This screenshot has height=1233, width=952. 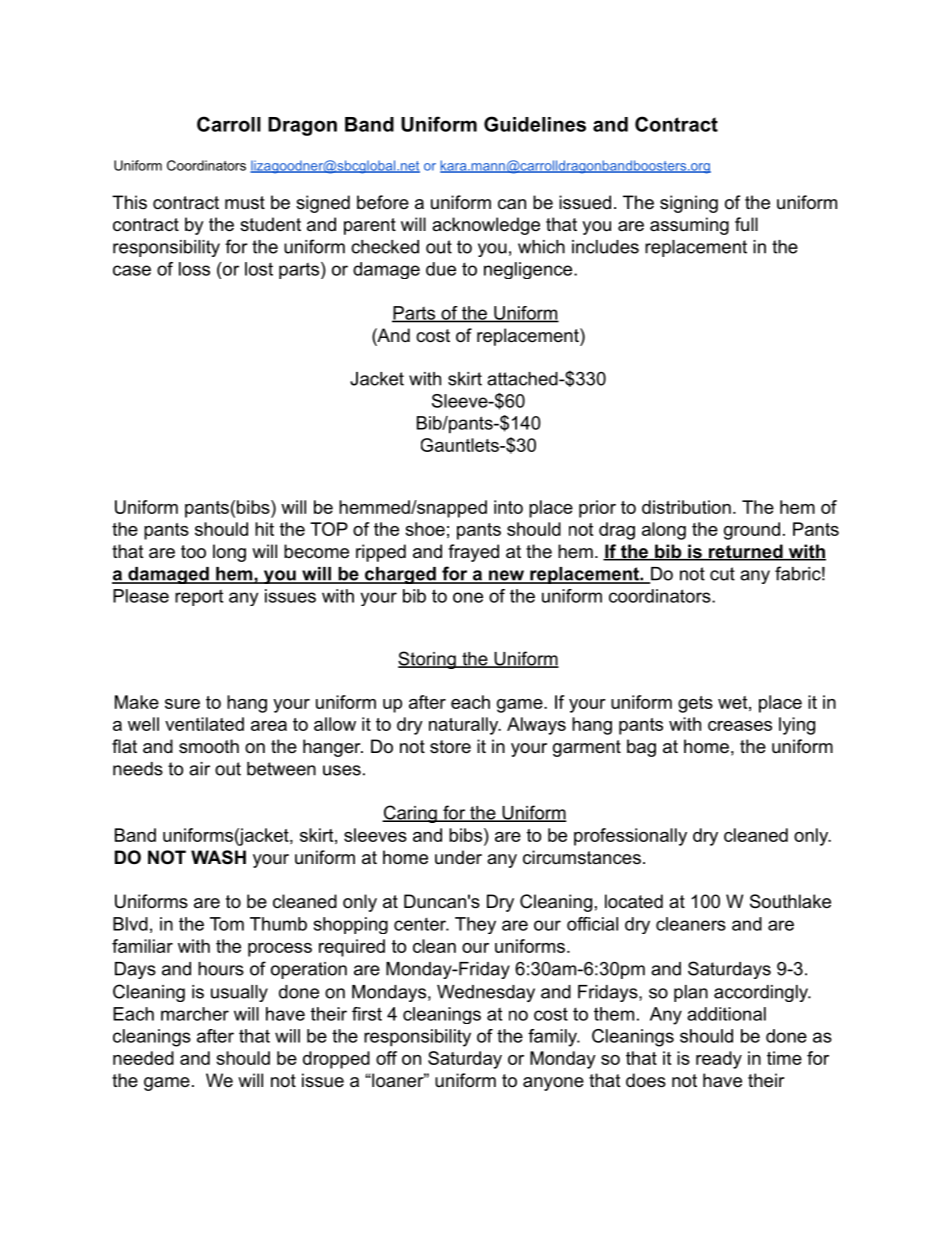 What do you see at coordinates (535, 124) in the screenshot?
I see `Guidelines` at bounding box center [535, 124].
